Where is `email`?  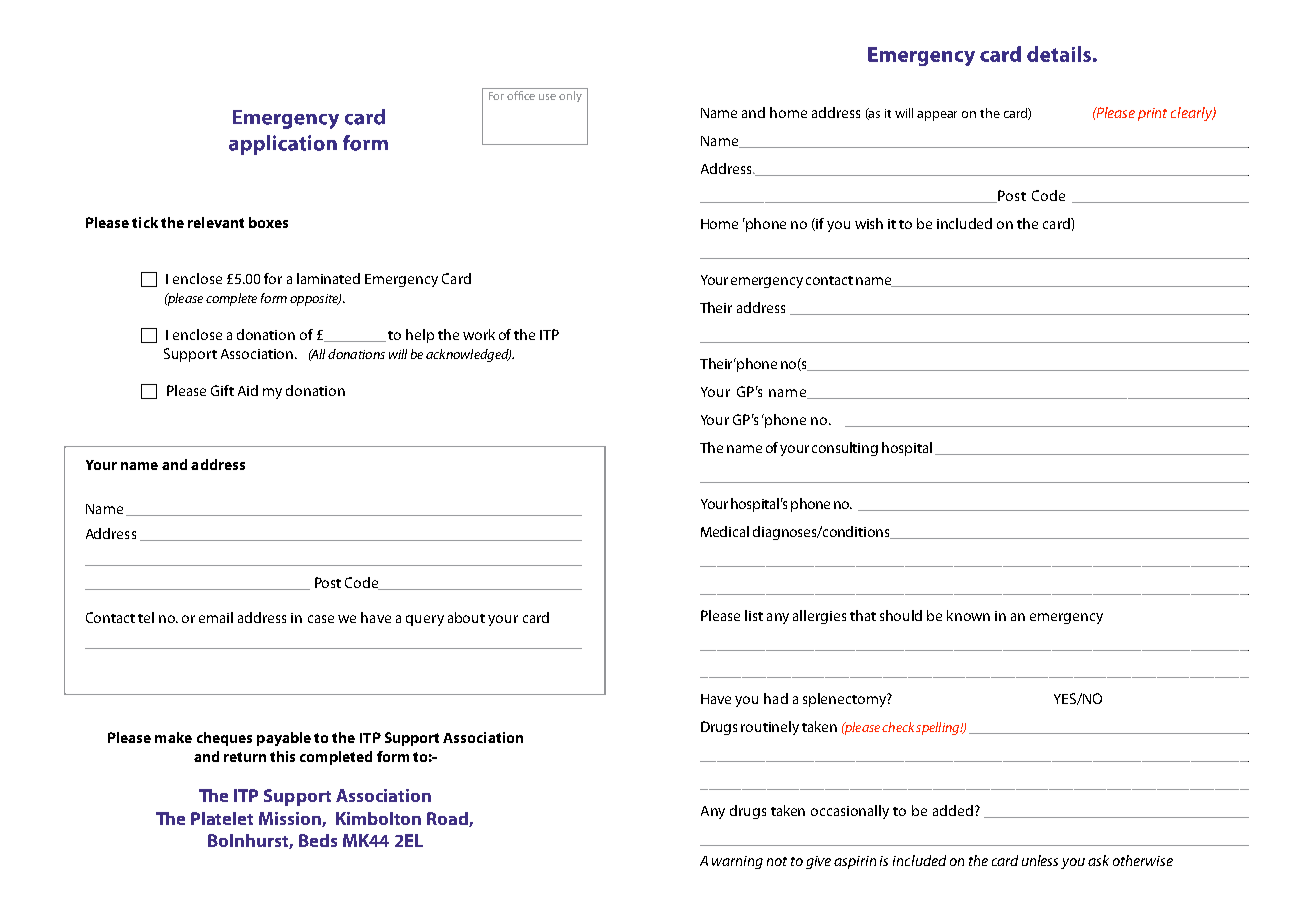 email is located at coordinates (216, 617).
